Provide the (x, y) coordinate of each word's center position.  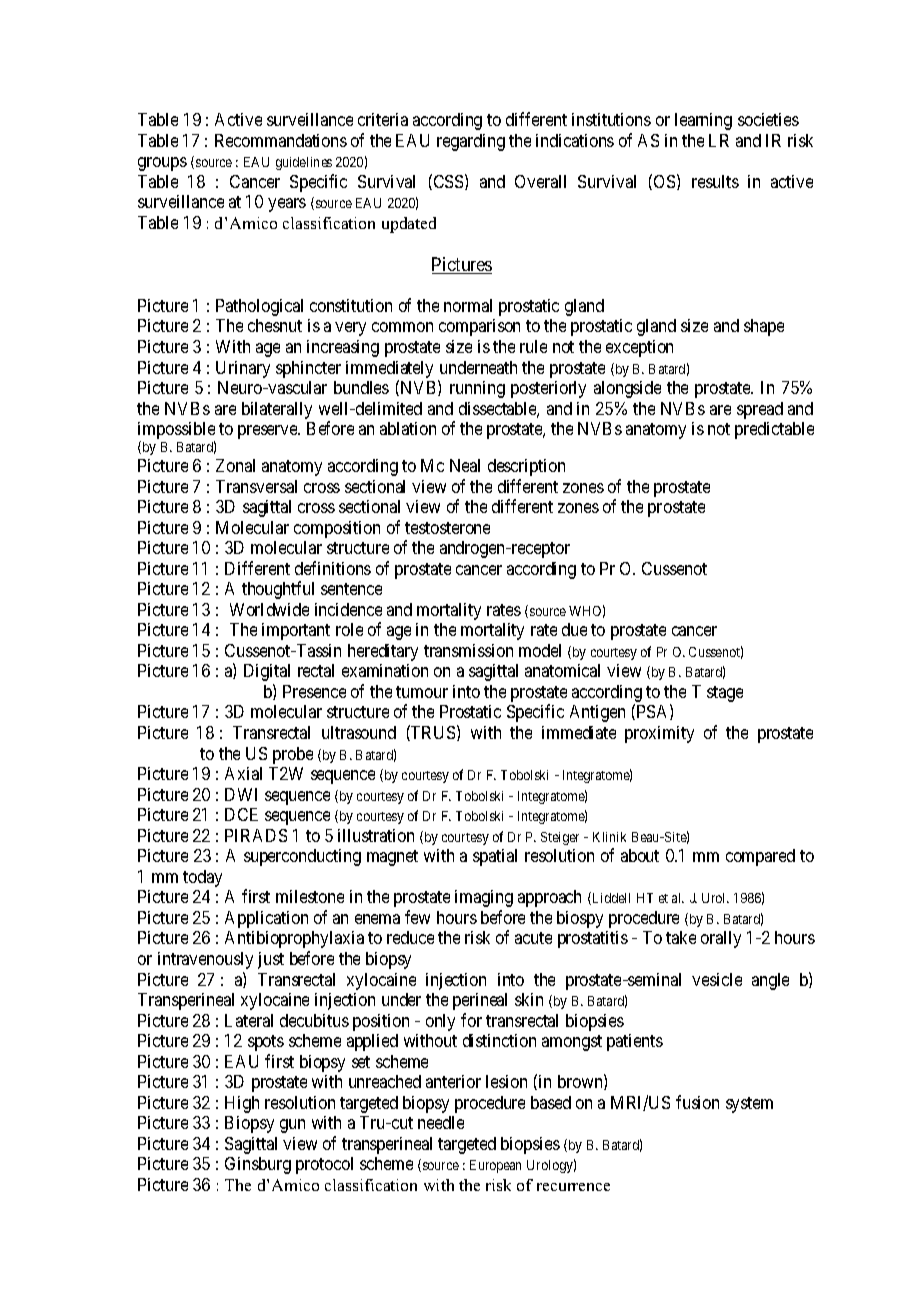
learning (703, 121)
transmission (468, 650)
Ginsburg (258, 1165)
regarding (471, 142)
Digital (267, 672)
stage (725, 694)
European (495, 1166)
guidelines (304, 163)
